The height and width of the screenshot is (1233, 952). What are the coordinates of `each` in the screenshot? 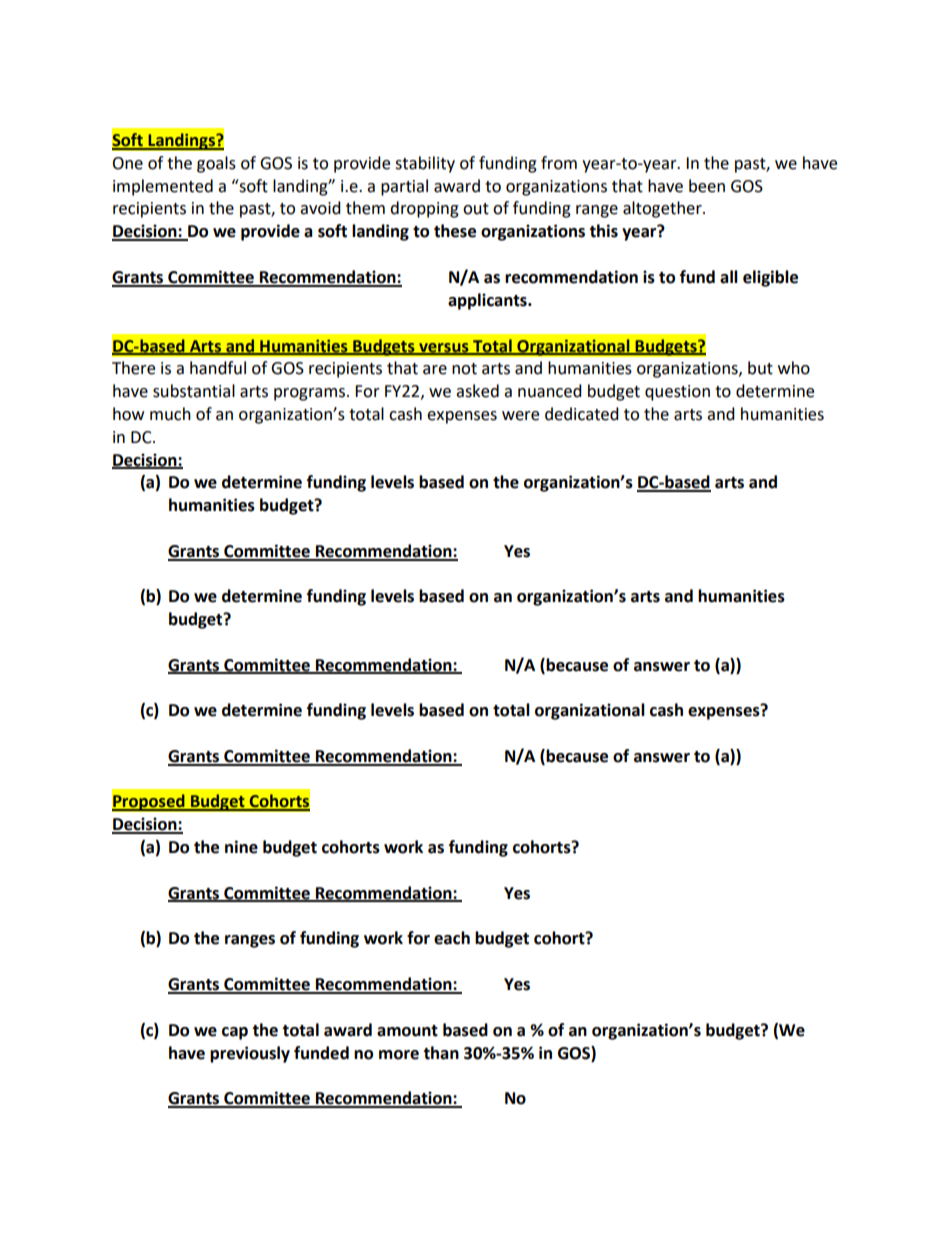 It's located at (452, 938).
